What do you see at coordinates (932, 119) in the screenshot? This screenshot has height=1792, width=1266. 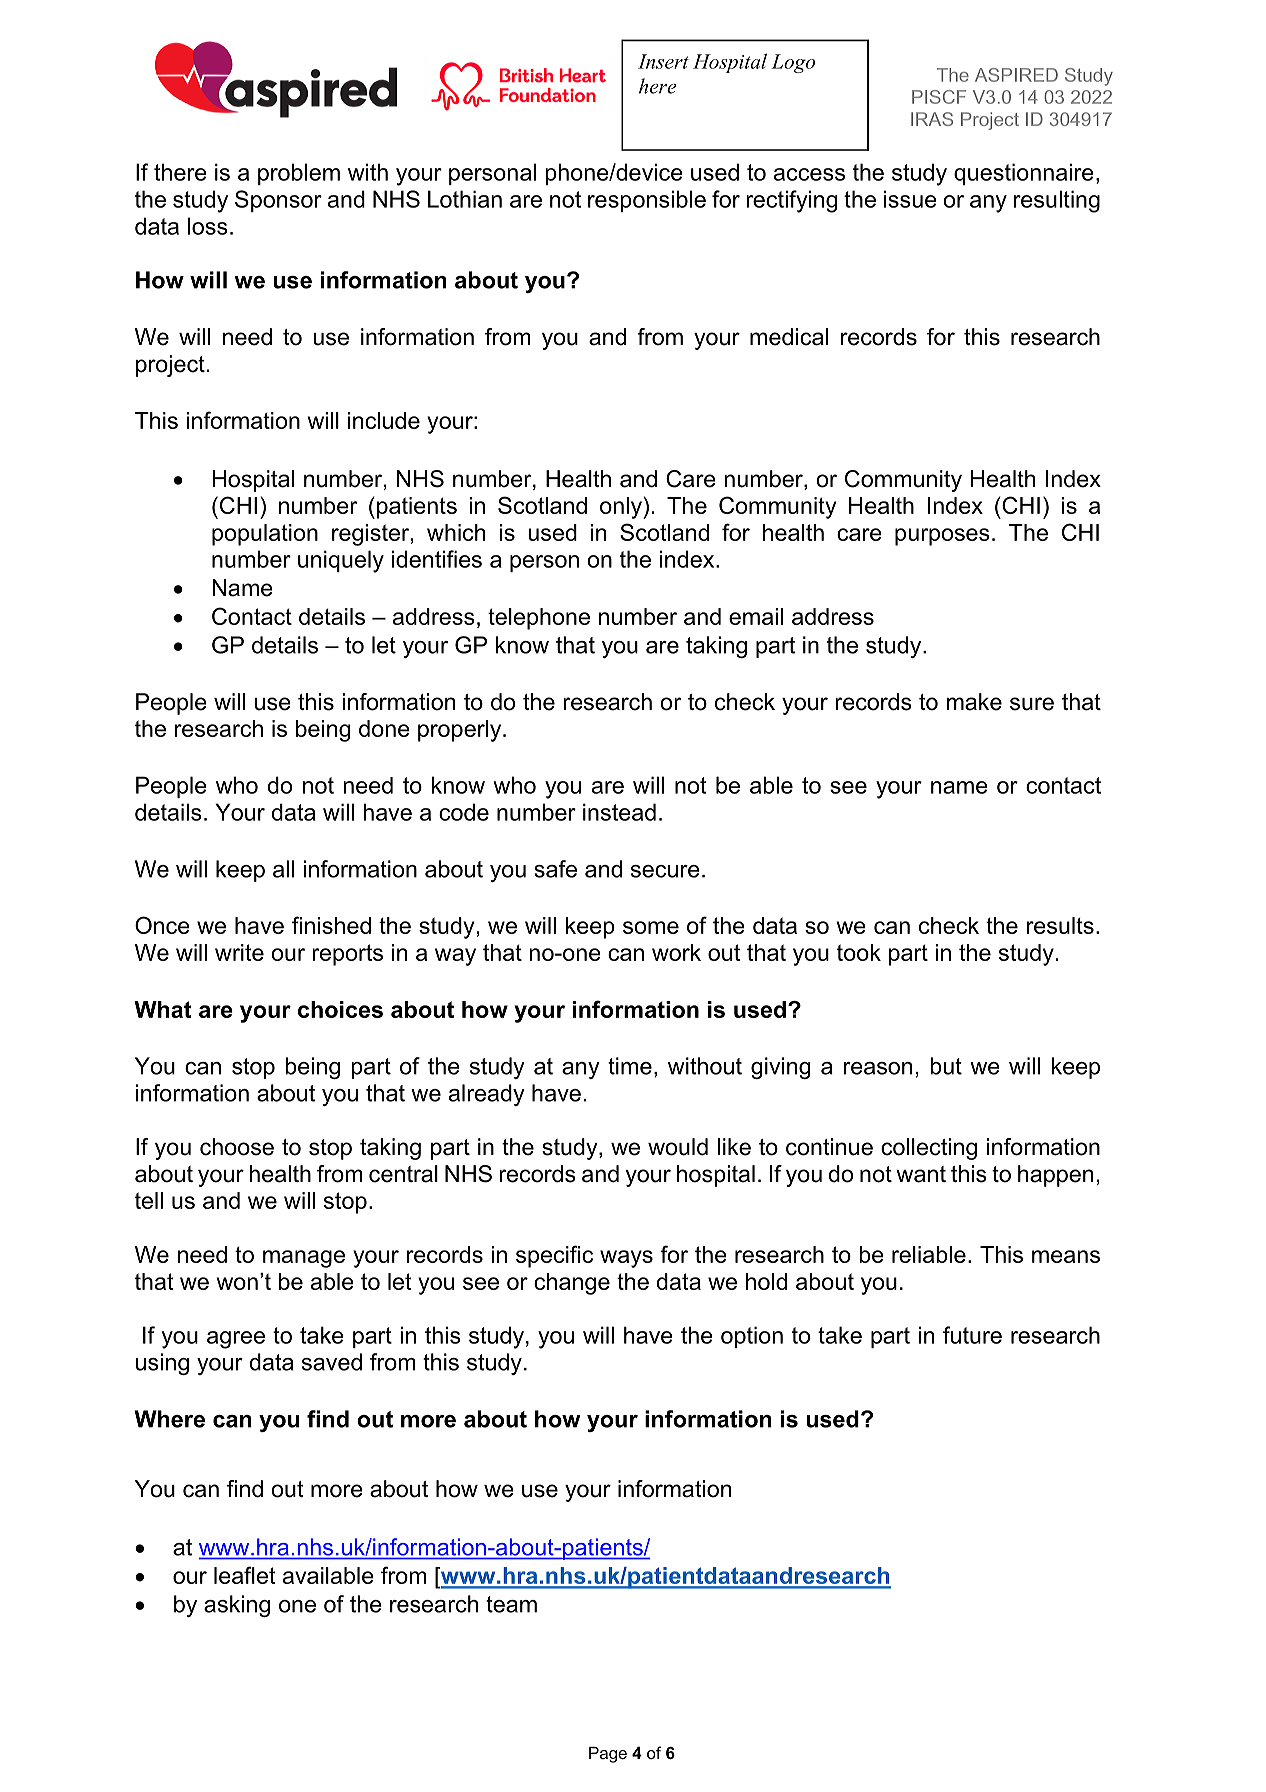 I see `IRAS` at bounding box center [932, 119].
